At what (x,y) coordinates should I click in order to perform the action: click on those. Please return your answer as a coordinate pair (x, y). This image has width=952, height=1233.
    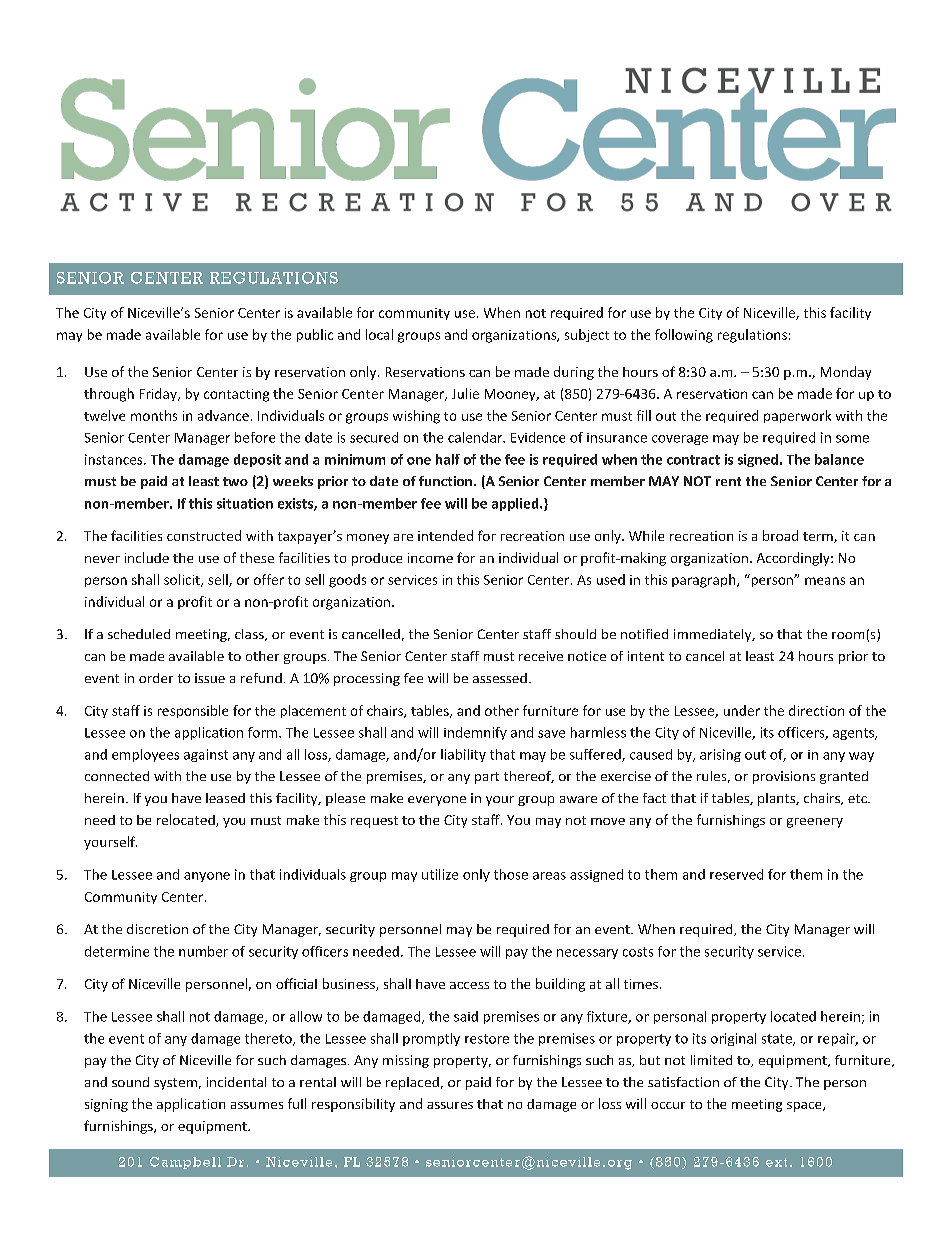
    Looking at the image, I should click on (511, 874).
